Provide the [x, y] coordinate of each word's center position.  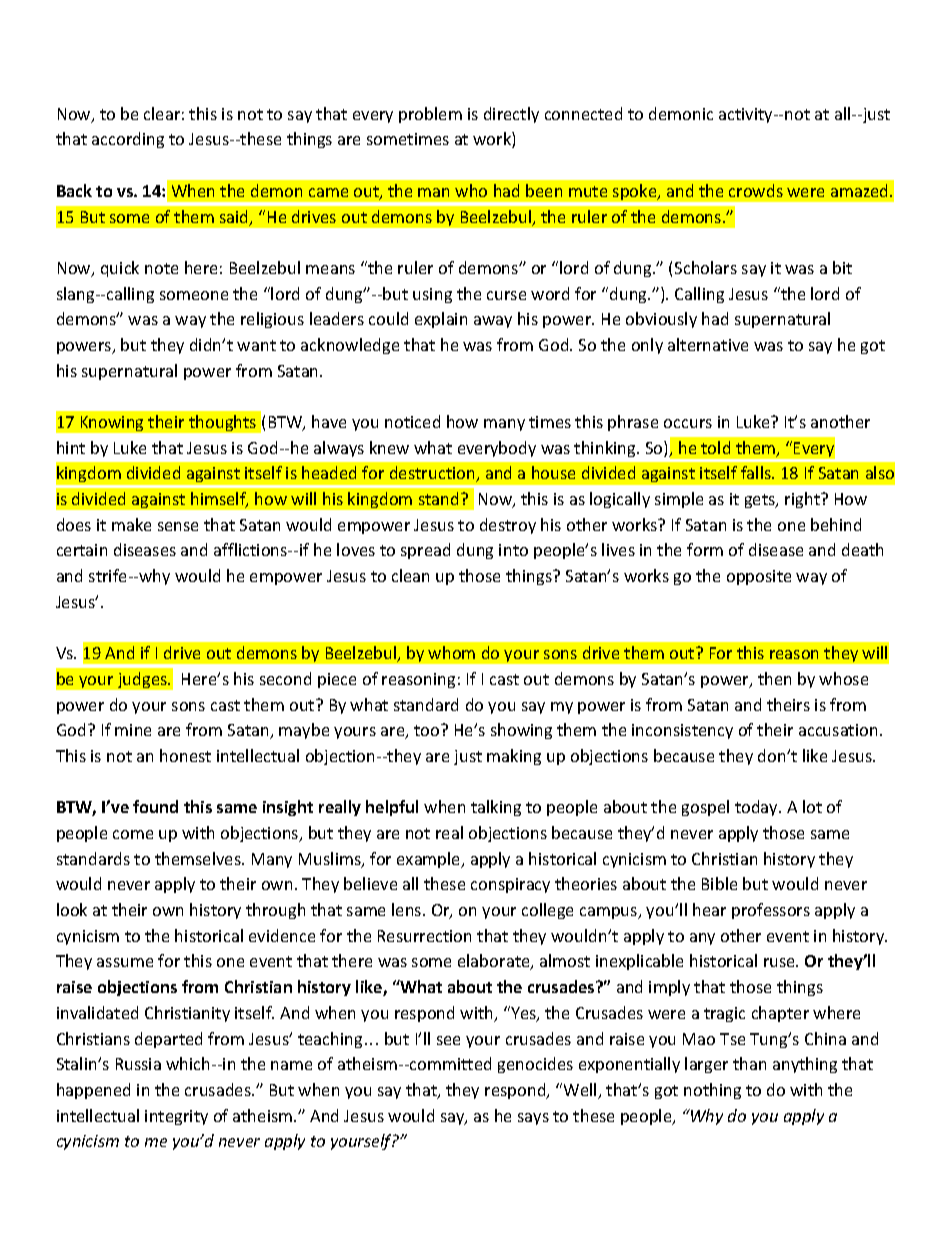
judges [143, 680]
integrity [176, 1117]
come [133, 834]
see [448, 1040]
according [128, 140]
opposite [759, 577]
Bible [719, 883]
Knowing [112, 423]
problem [430, 115]
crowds [756, 190]
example [429, 860]
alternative [708, 344]
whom [451, 652]
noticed [412, 421]
